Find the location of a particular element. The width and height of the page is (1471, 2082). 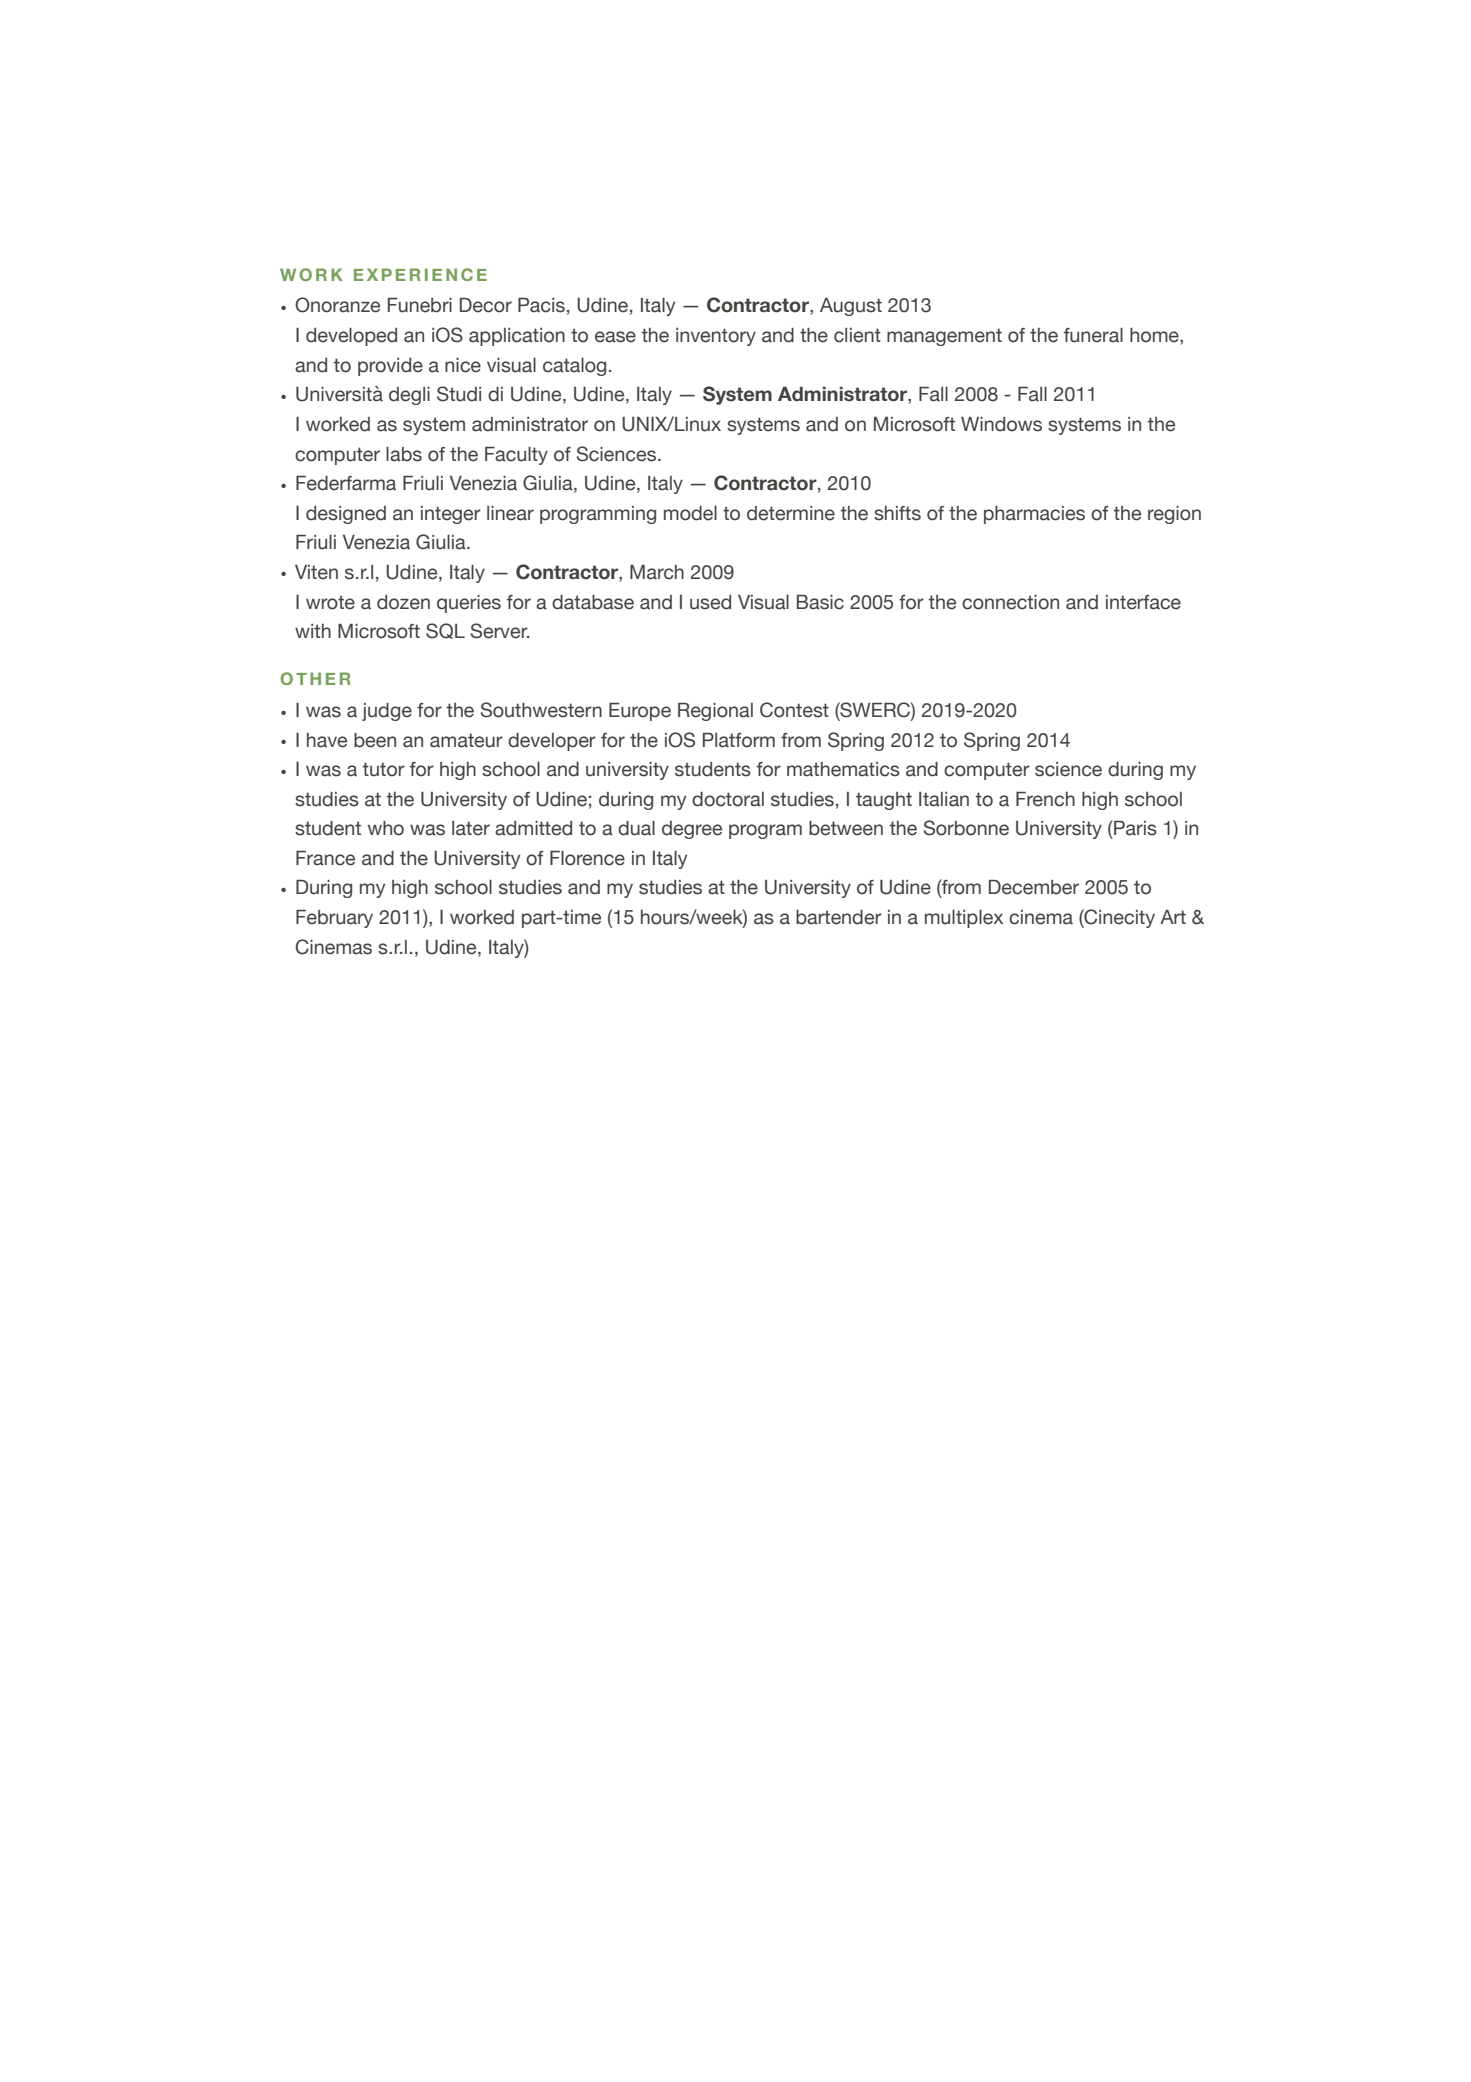

French is located at coordinates (1045, 799).
